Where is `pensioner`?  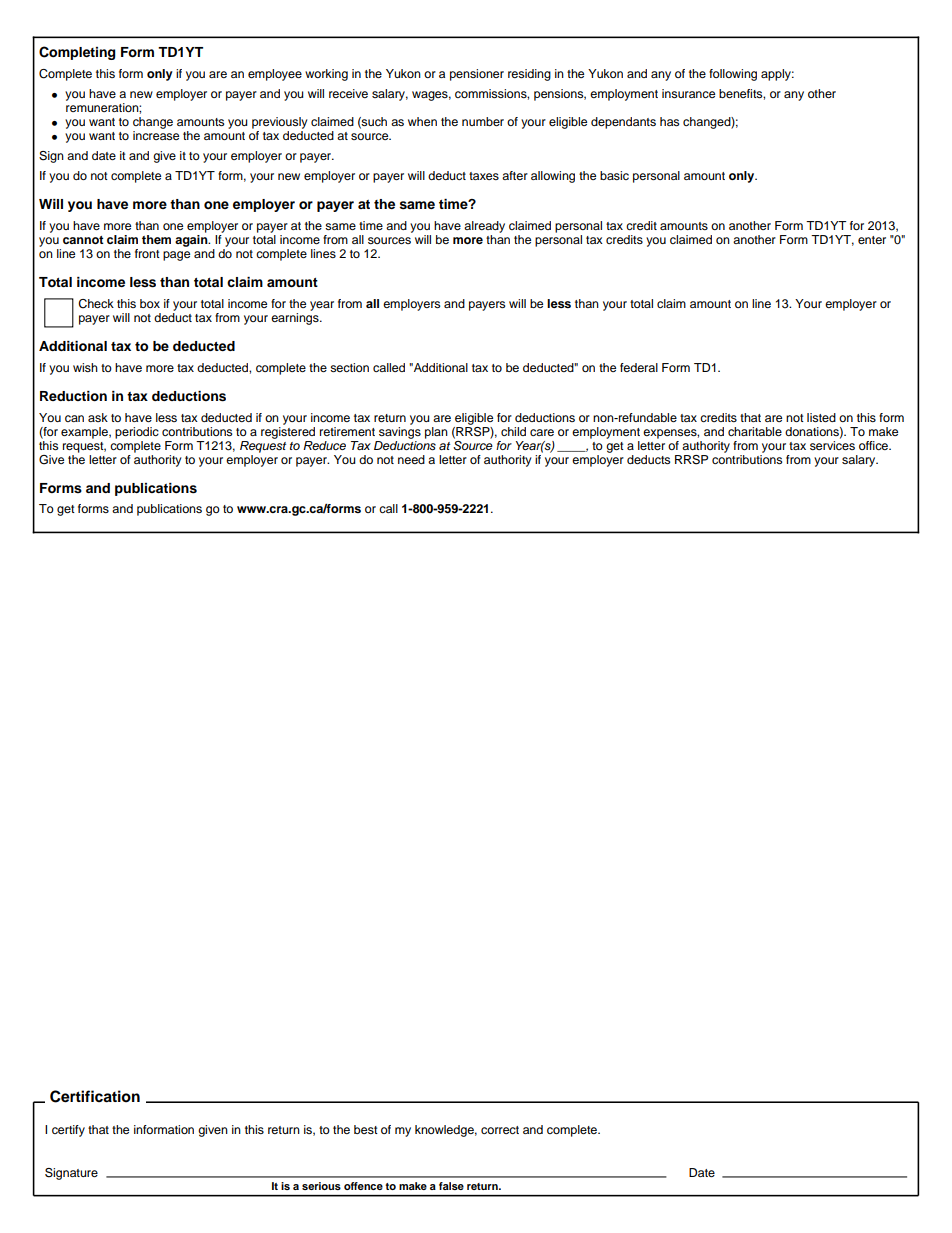 pensioner is located at coordinates (477, 75).
